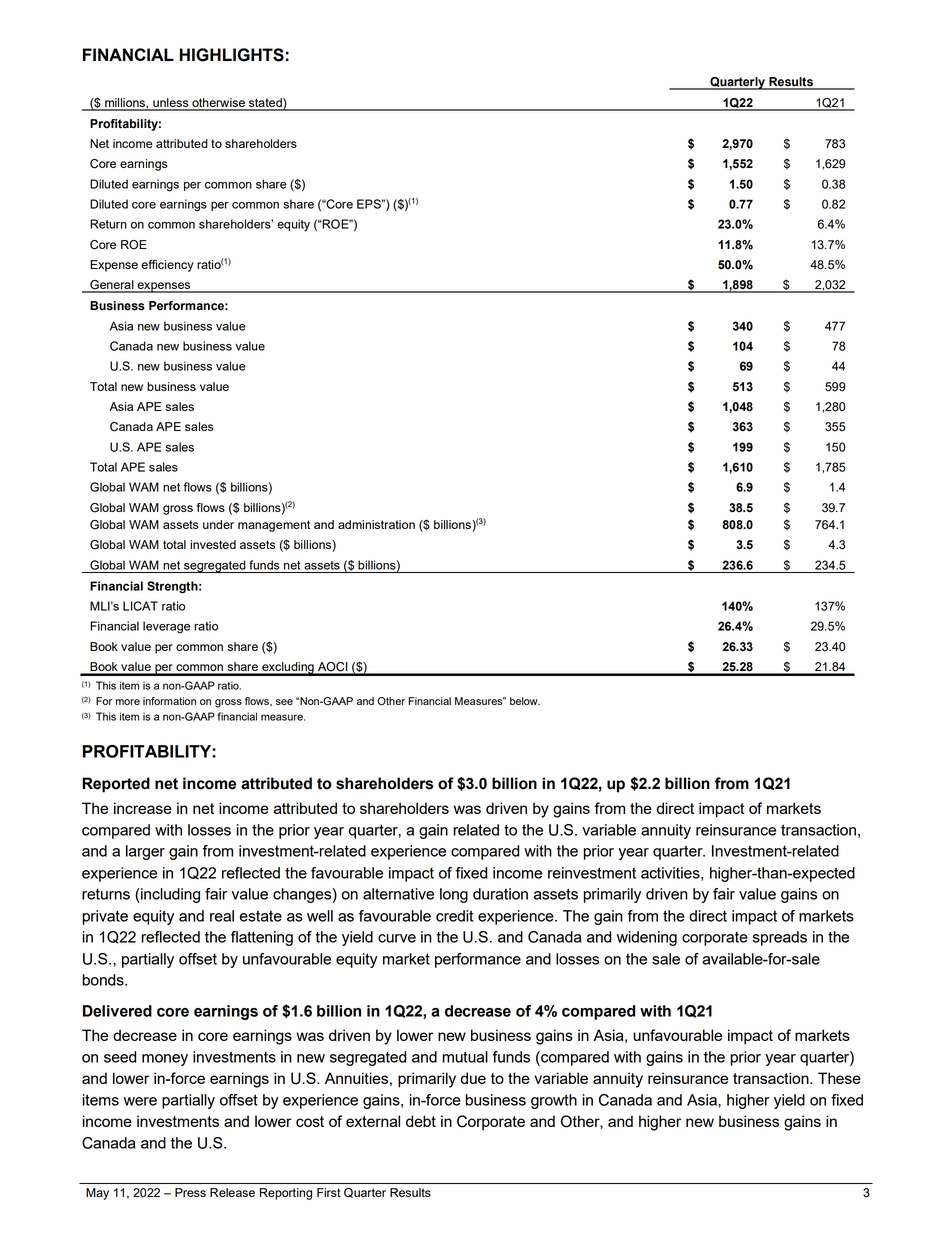  What do you see at coordinates (779, 938) in the image?
I see `spreads` at bounding box center [779, 938].
